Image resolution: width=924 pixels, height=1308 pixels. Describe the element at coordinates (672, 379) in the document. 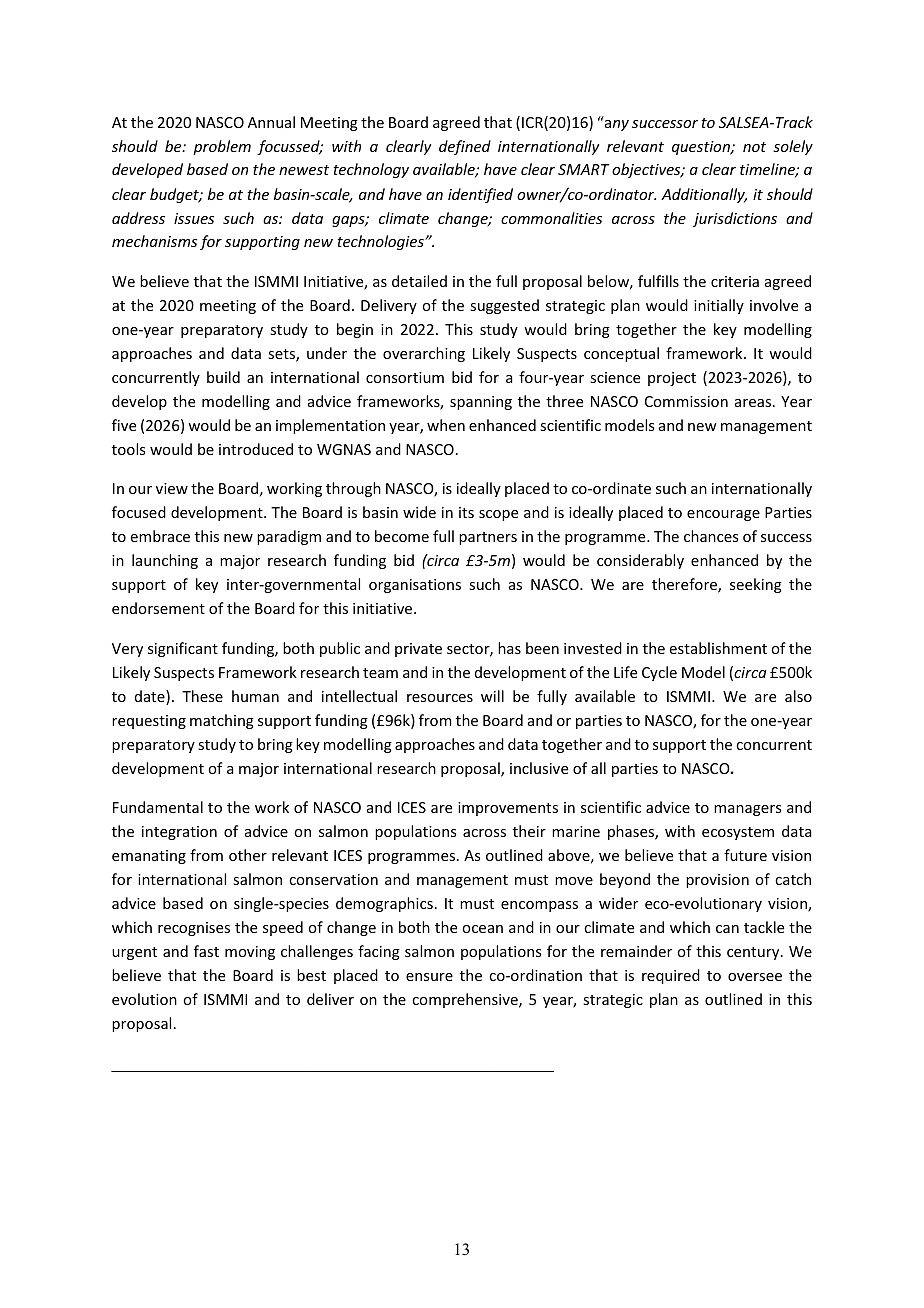

I see `project` at that location.
